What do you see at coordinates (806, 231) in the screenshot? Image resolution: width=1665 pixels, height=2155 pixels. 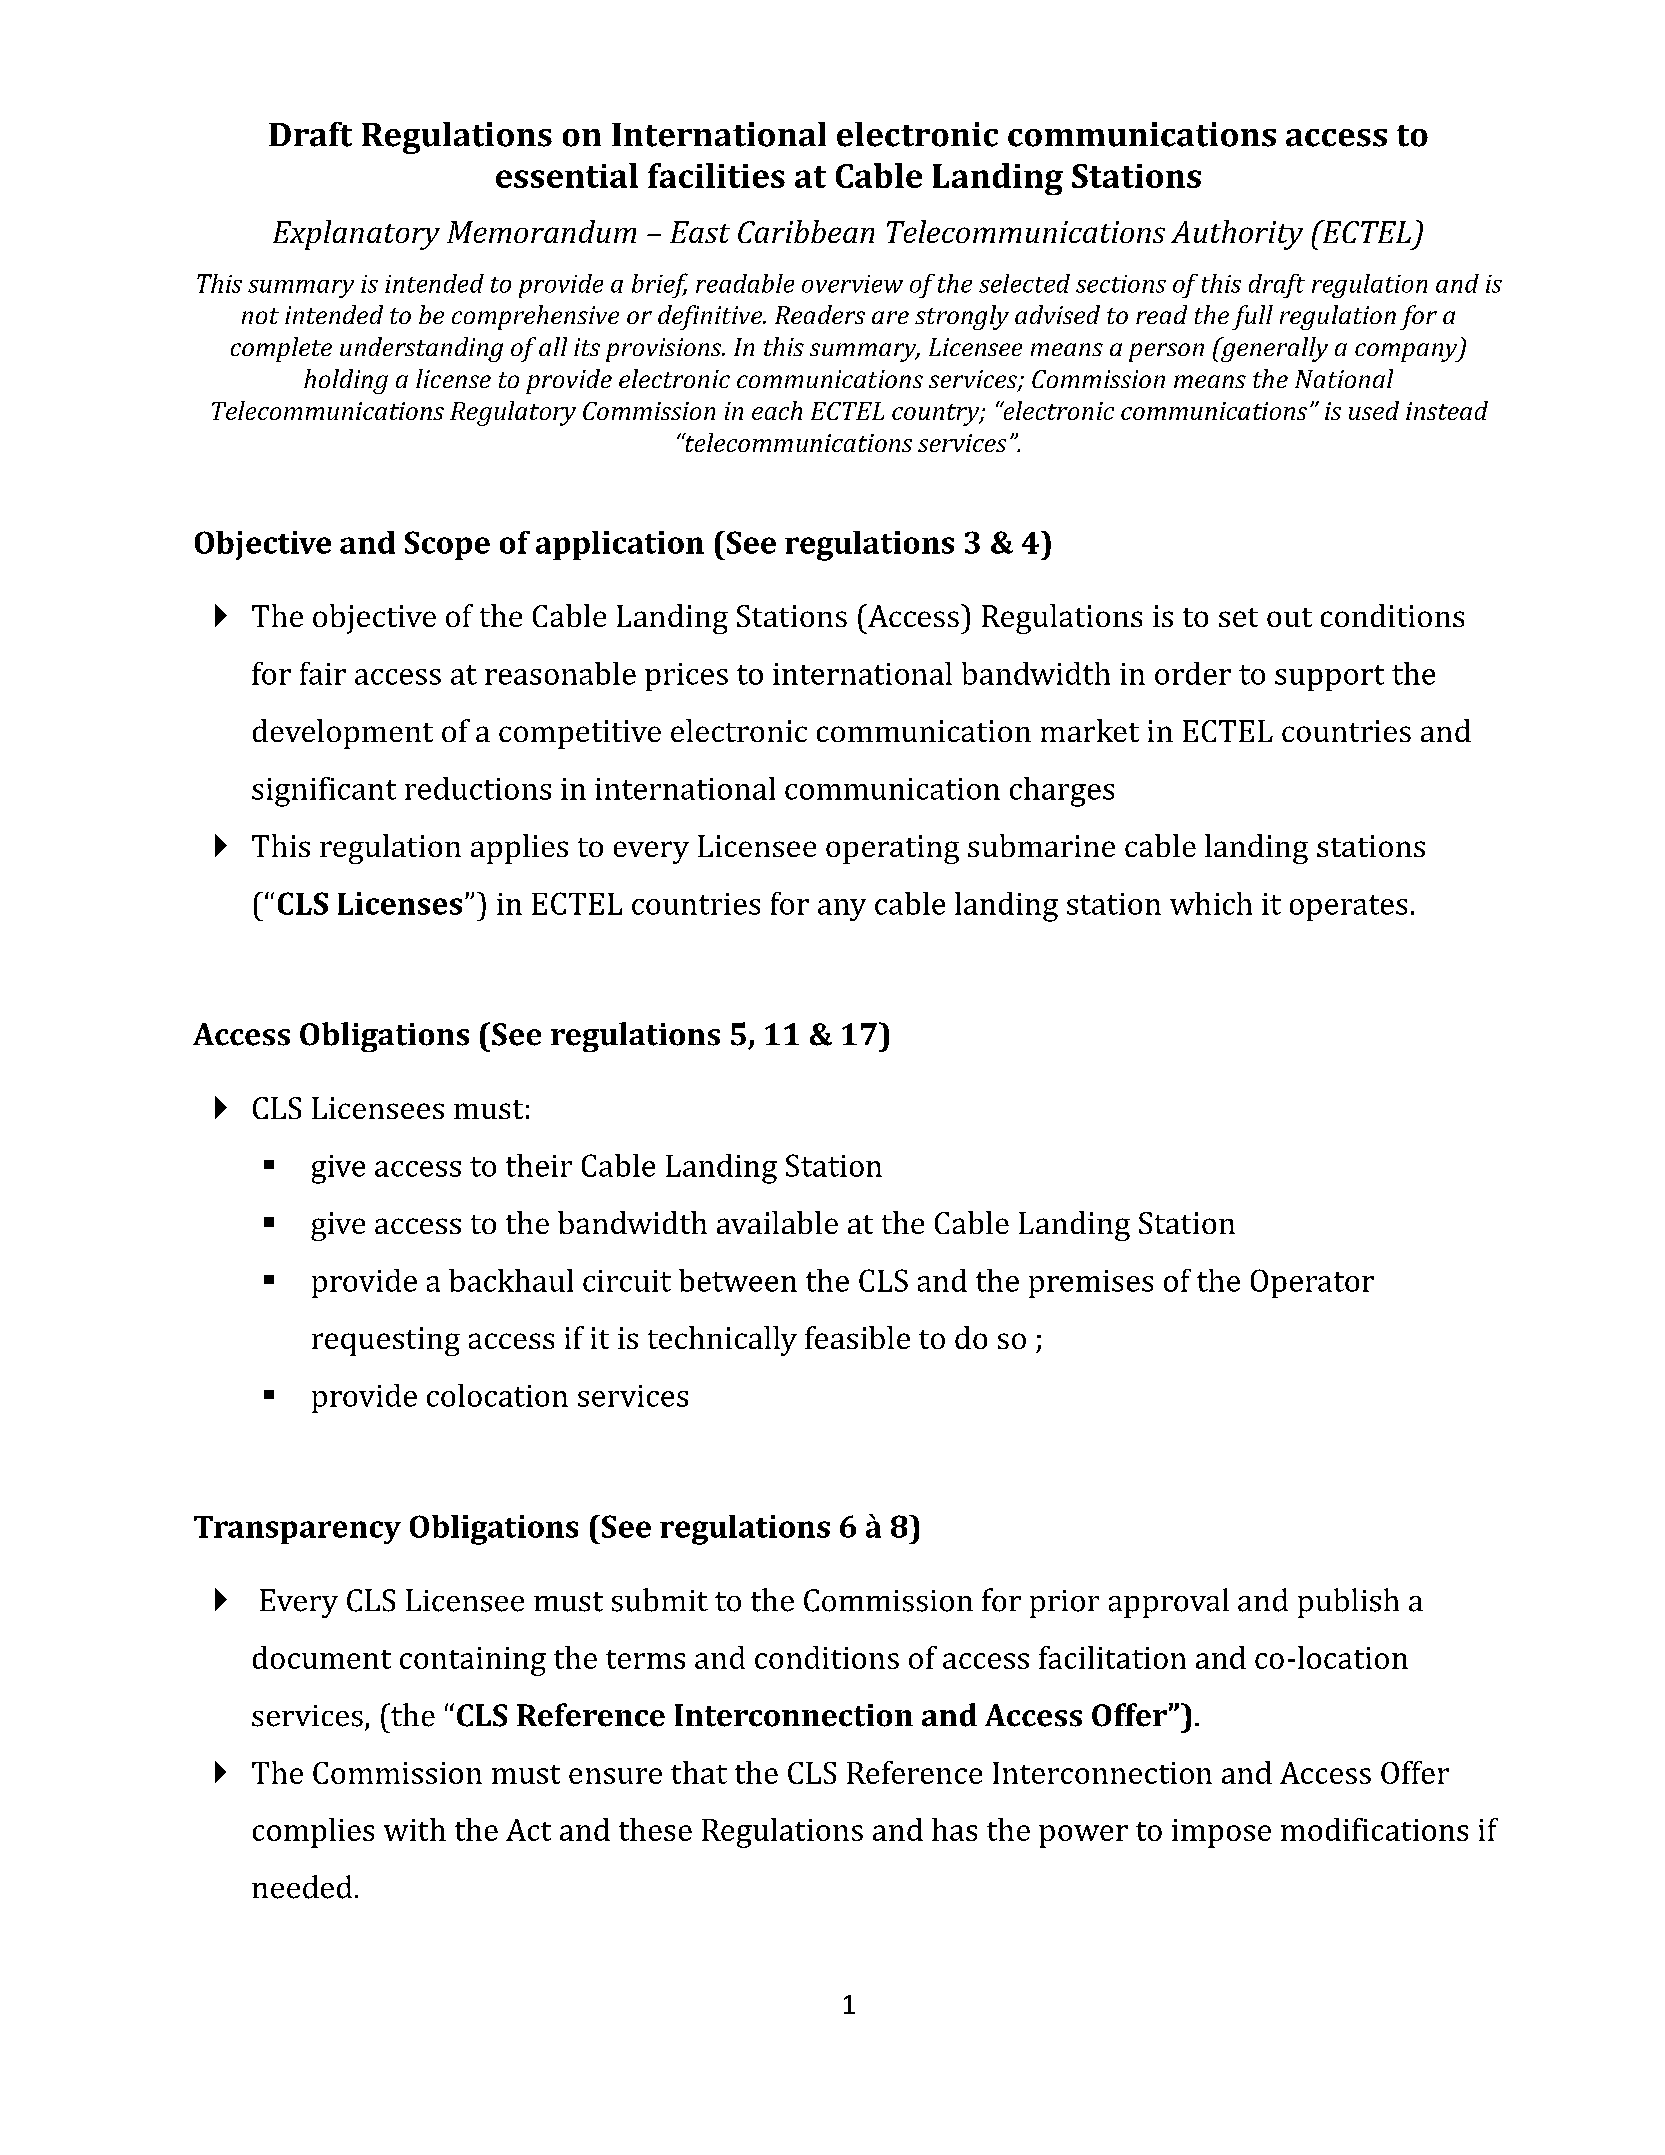 I see `Caribbean` at bounding box center [806, 231].
